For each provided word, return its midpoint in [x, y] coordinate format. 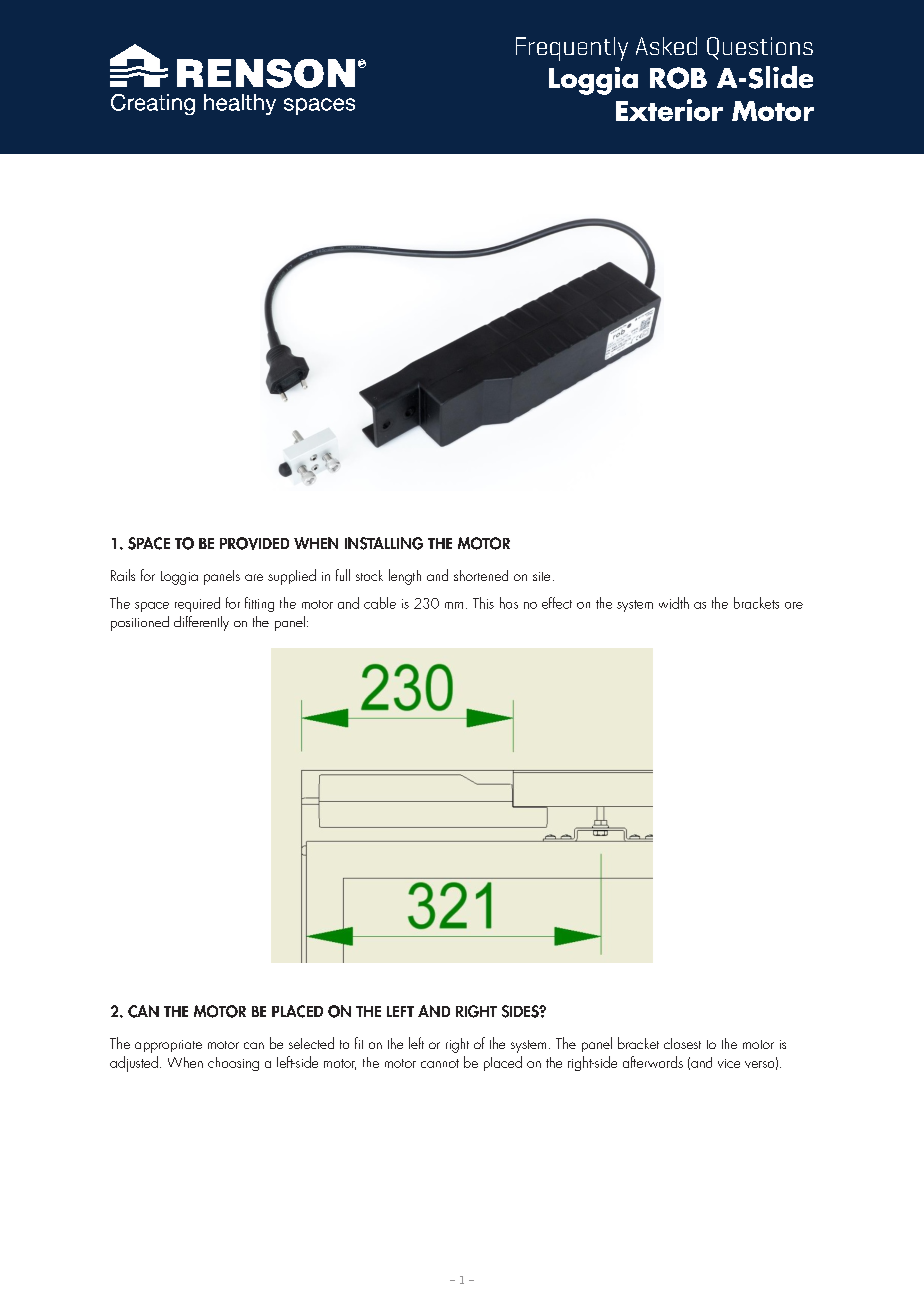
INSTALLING [384, 543]
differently [201, 623]
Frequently [572, 49]
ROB [678, 78]
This [483, 603]
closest [682, 1043]
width [674, 603]
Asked [666, 46]
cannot [440, 1063]
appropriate [168, 1046]
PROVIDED [254, 543]
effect [557, 603]
